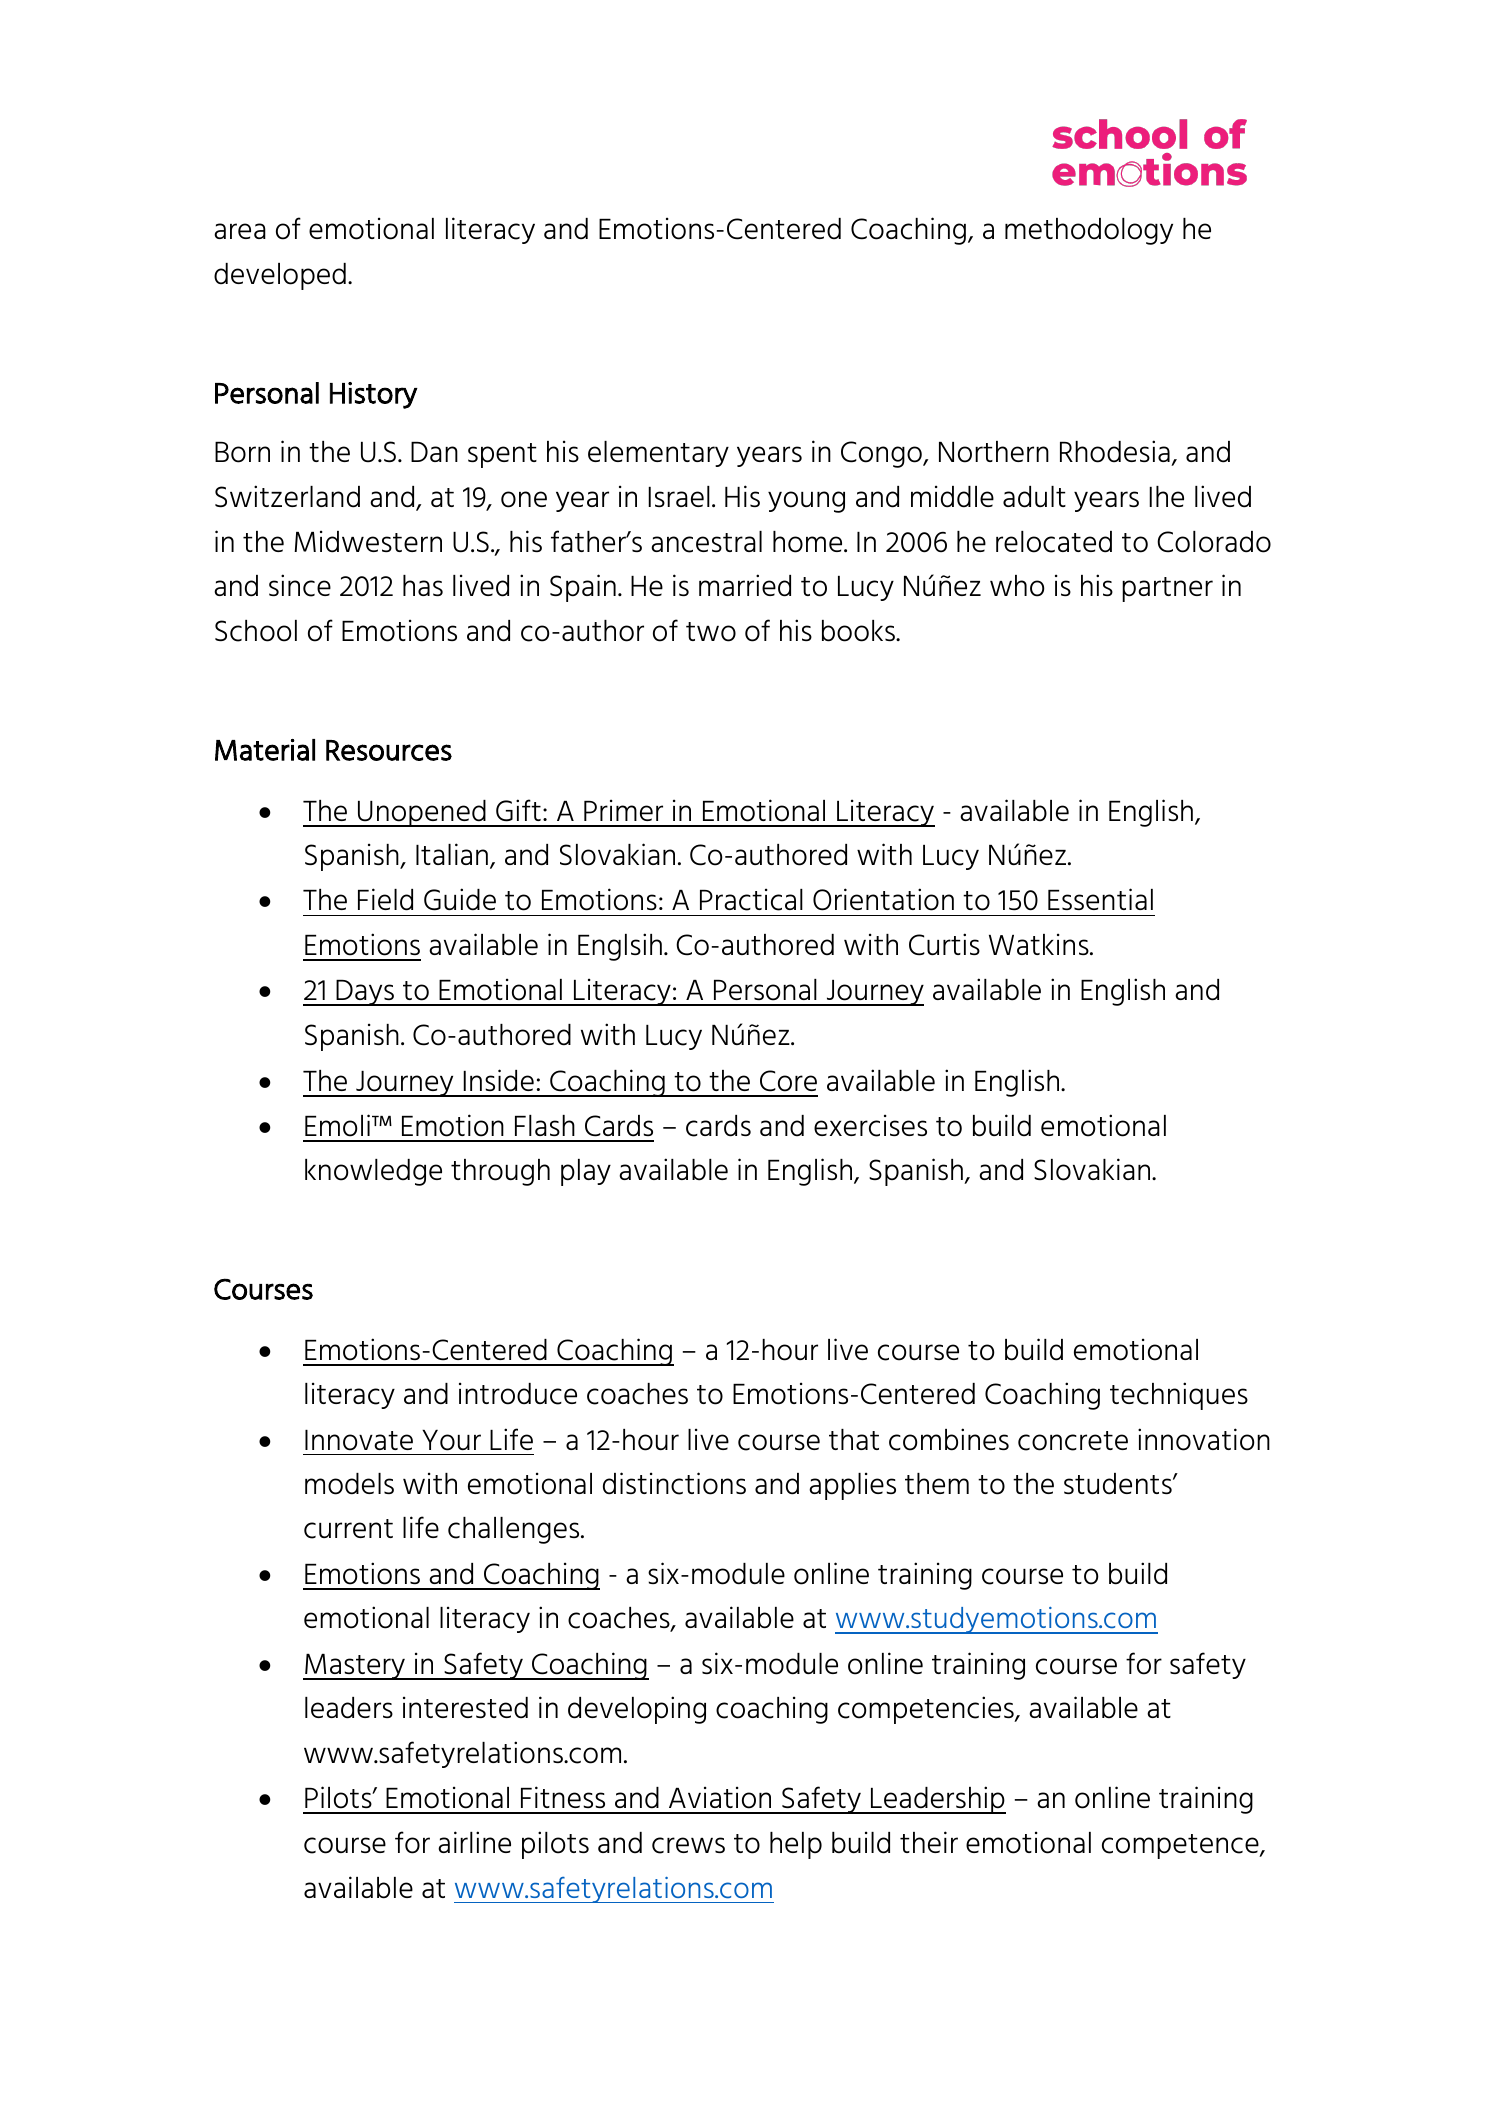 The image size is (1486, 2101). What do you see at coordinates (280, 276) in the image?
I see `developed` at bounding box center [280, 276].
